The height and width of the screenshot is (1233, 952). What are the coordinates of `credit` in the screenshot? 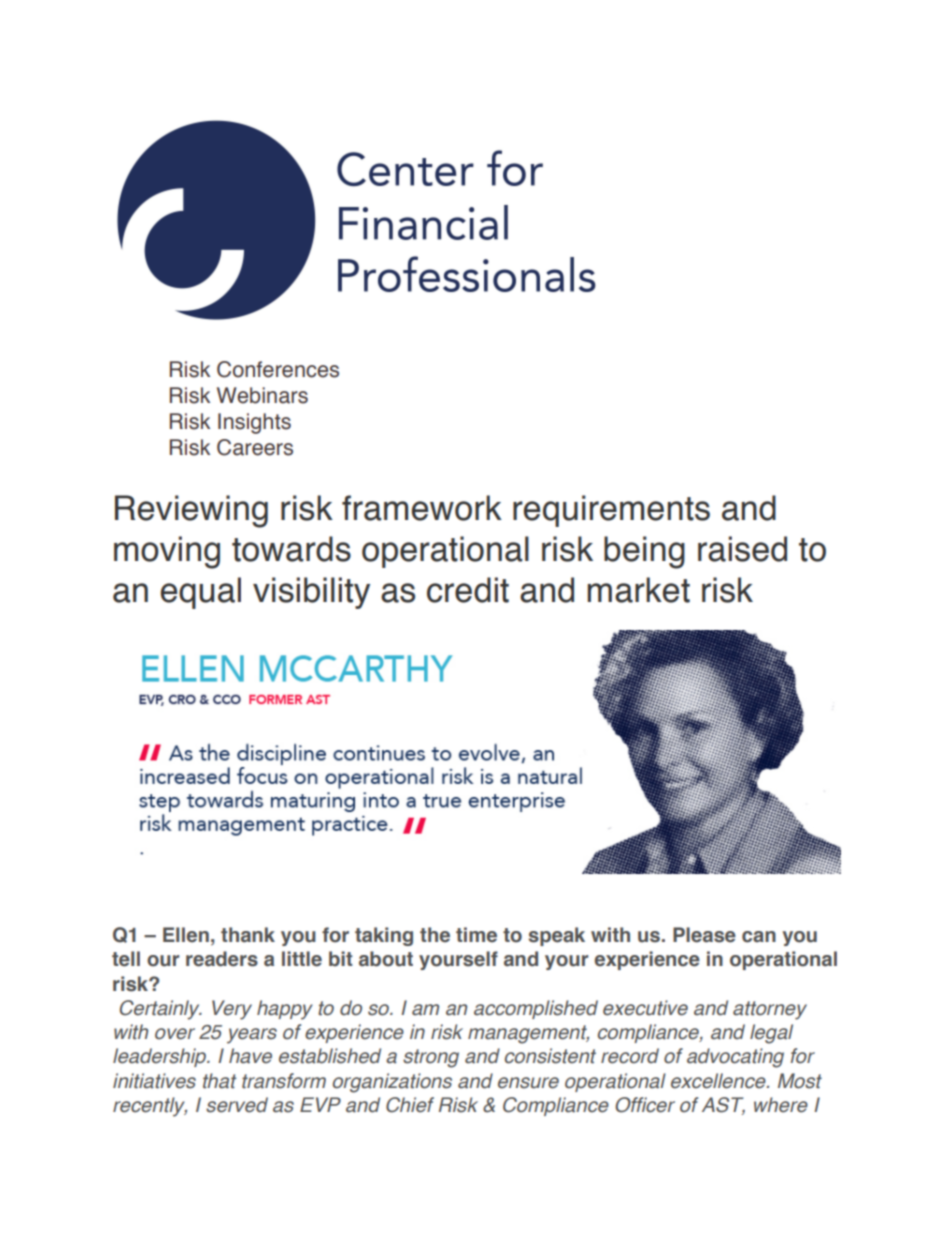 It's located at (468, 590).
